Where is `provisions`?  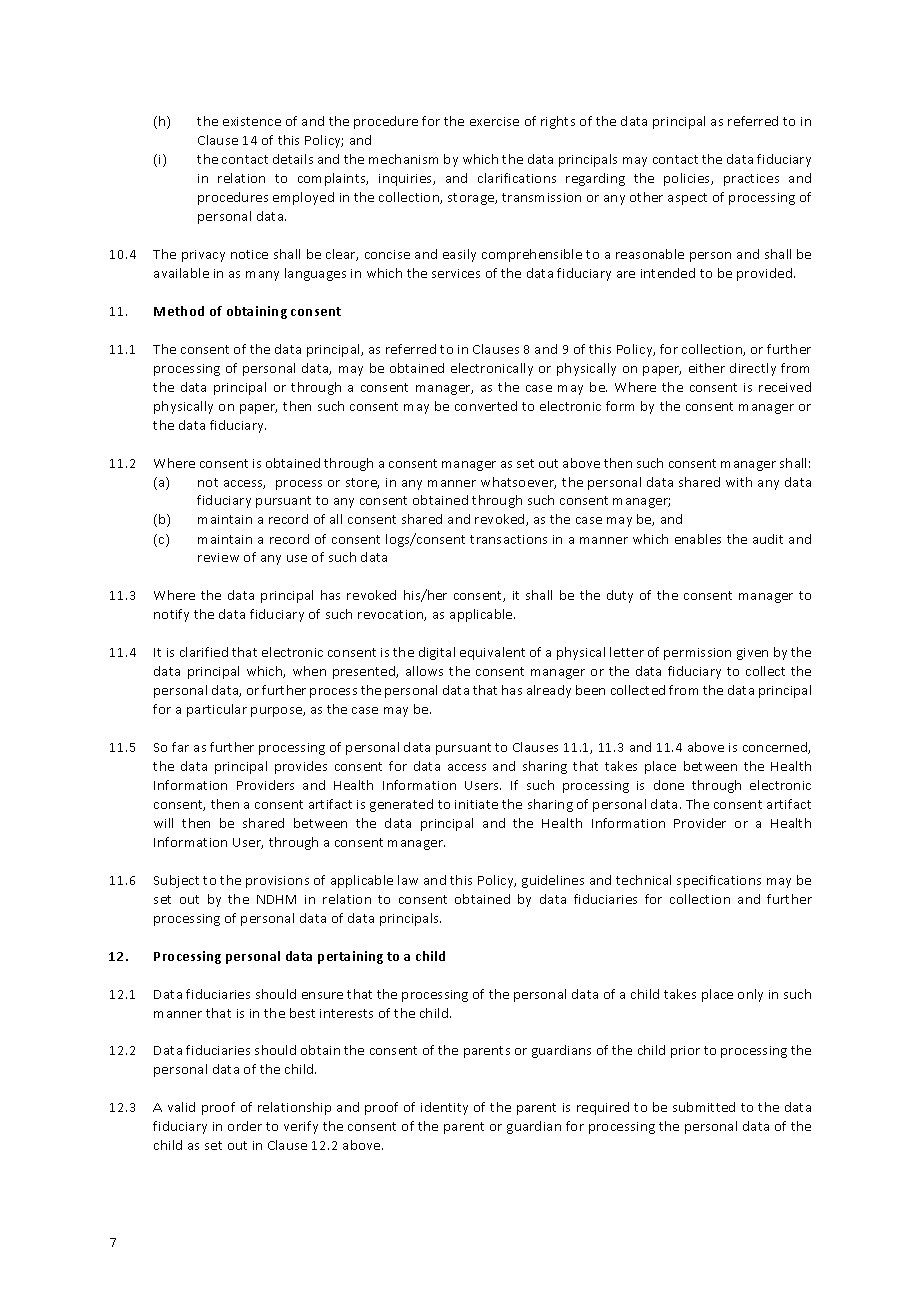
provisions is located at coordinates (277, 882).
